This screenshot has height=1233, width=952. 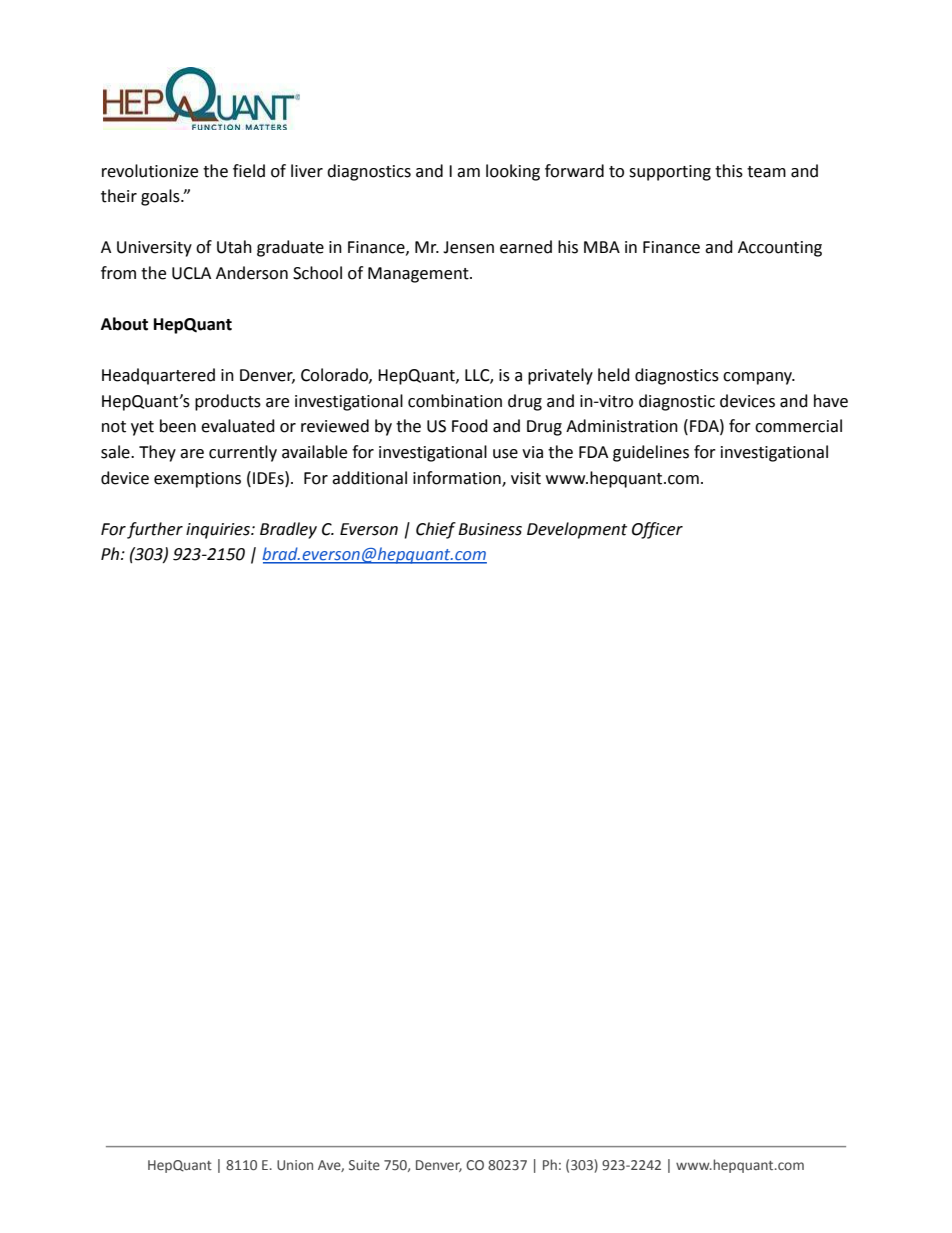 I want to click on looking, so click(x=513, y=172).
